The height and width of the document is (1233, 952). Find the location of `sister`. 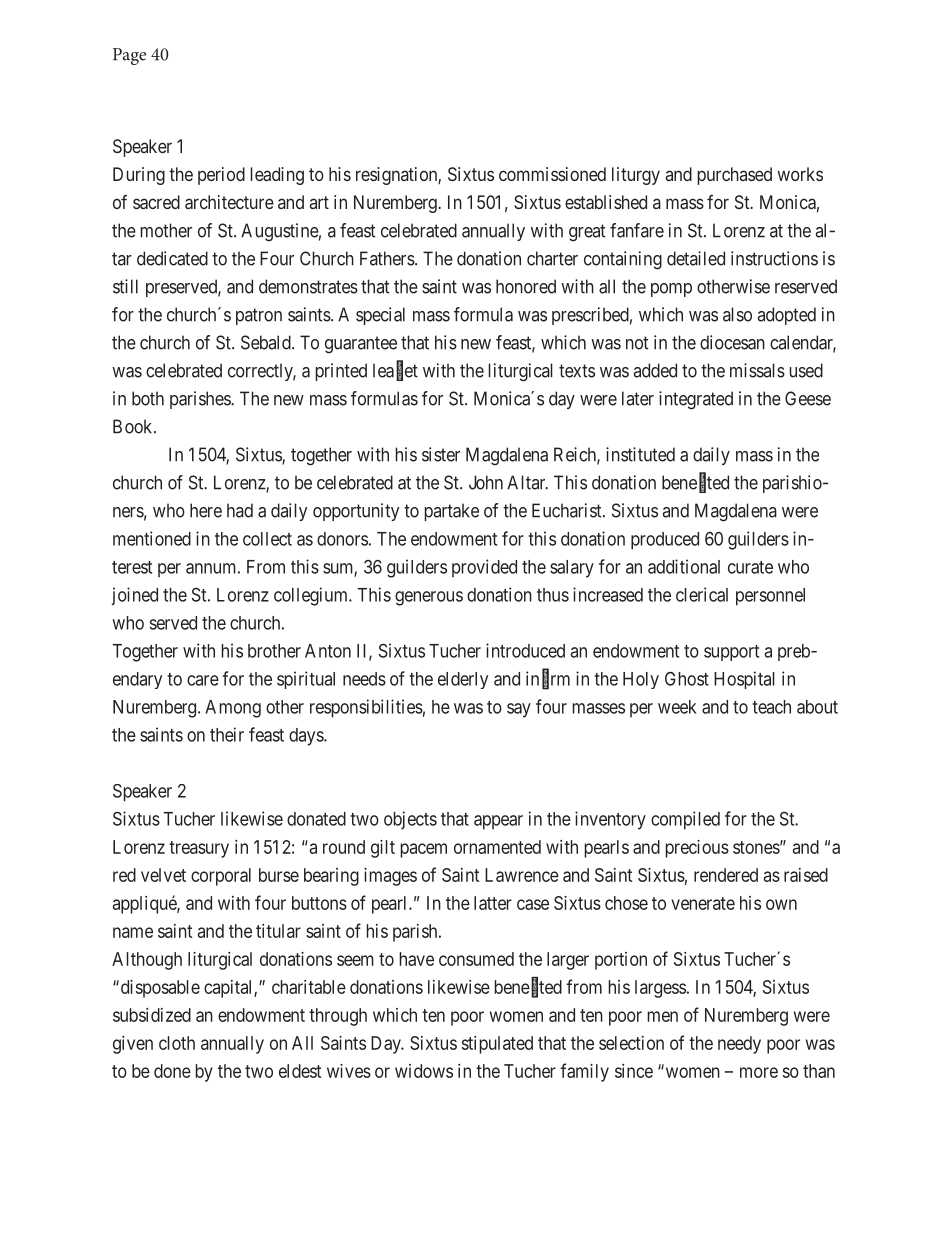

sister is located at coordinates (441, 454).
